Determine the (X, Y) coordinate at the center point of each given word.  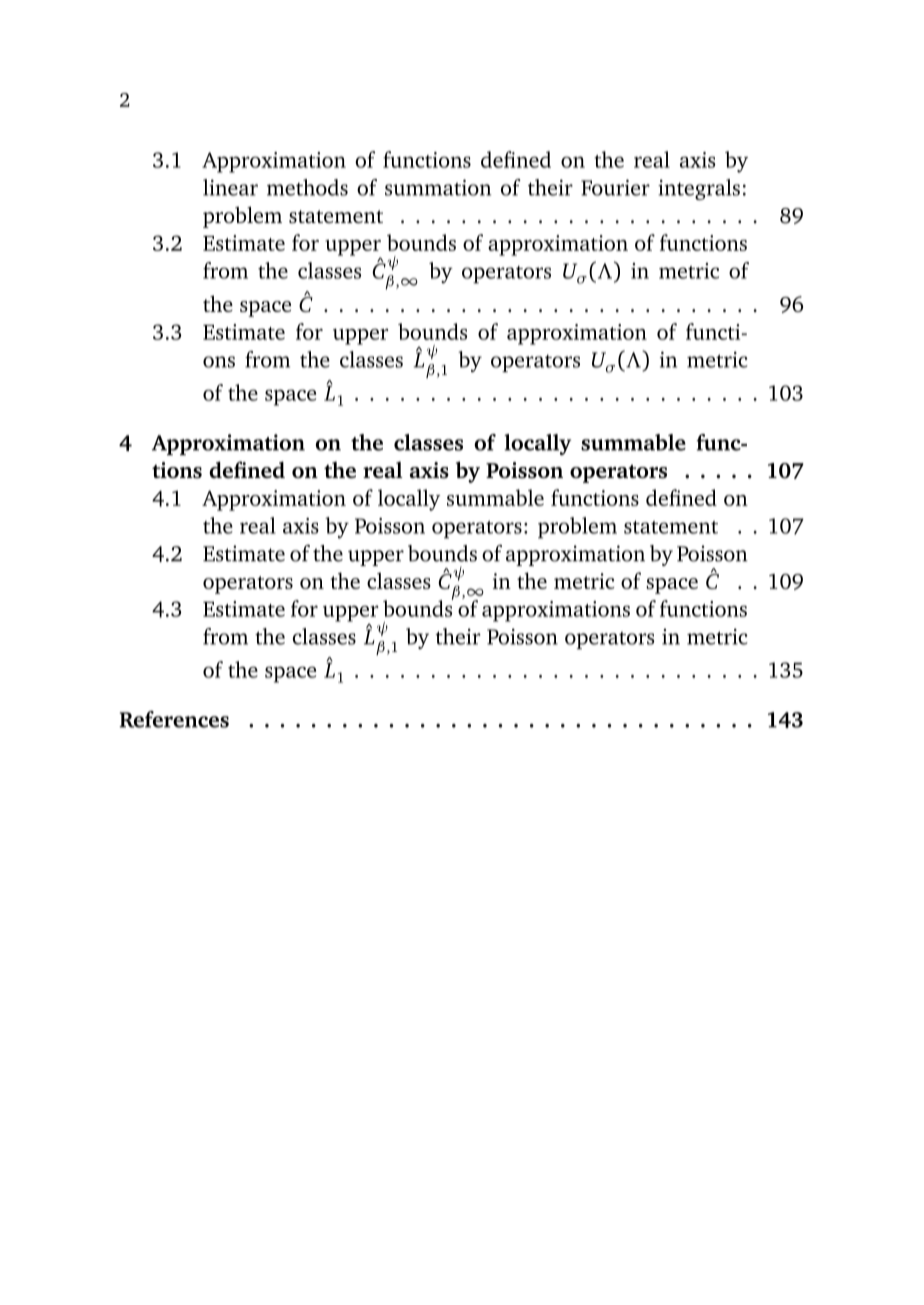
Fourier (615, 187)
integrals (699, 189)
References (174, 719)
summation (438, 187)
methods (307, 187)
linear (230, 187)
